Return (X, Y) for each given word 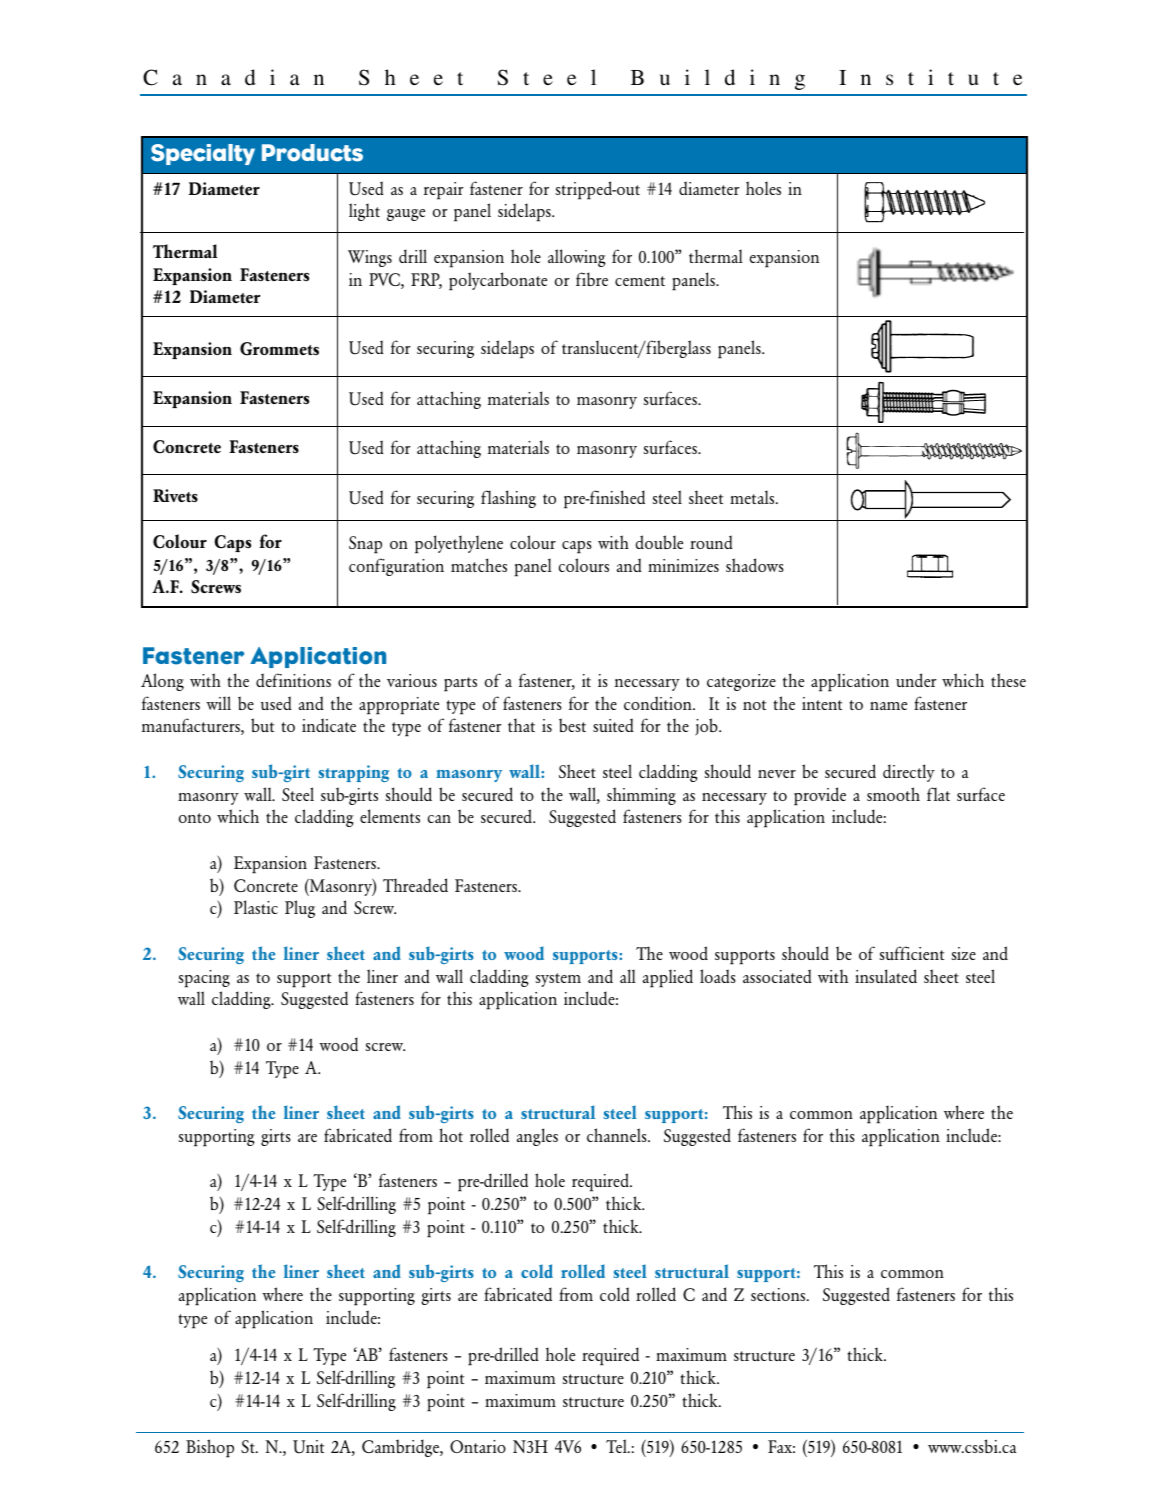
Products (312, 153)
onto (195, 818)
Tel (617, 1446)
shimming (641, 796)
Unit (308, 1447)
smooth (893, 794)
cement (640, 281)
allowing (577, 258)
